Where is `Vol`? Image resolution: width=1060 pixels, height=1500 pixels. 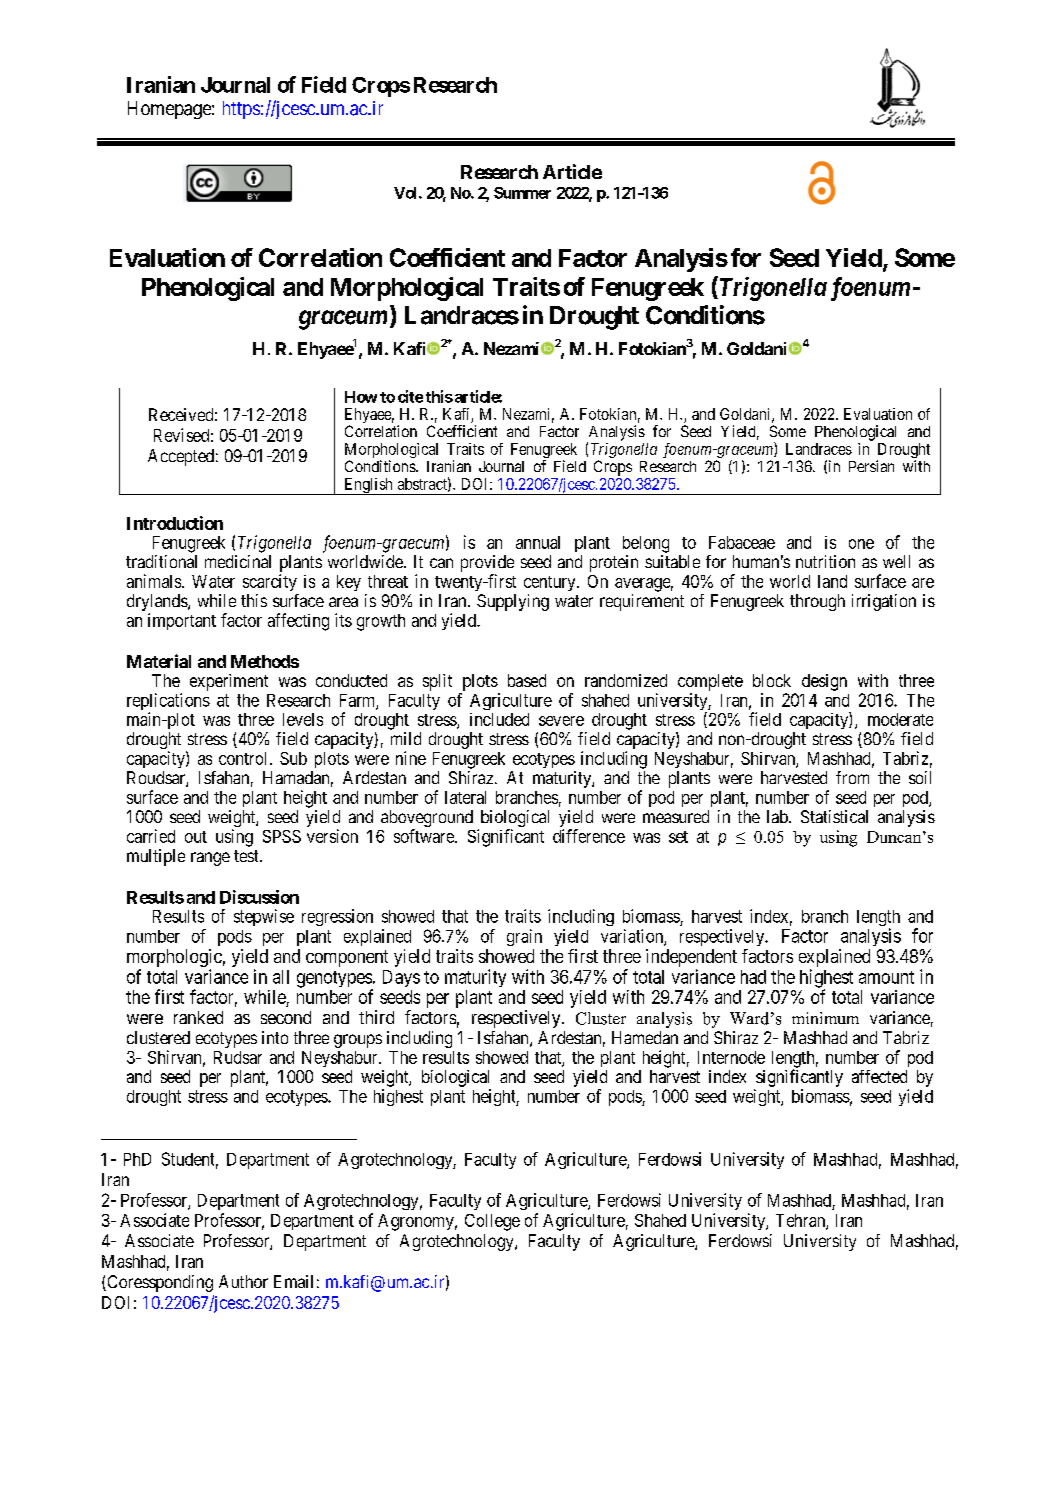
Vol is located at coordinates (407, 193).
